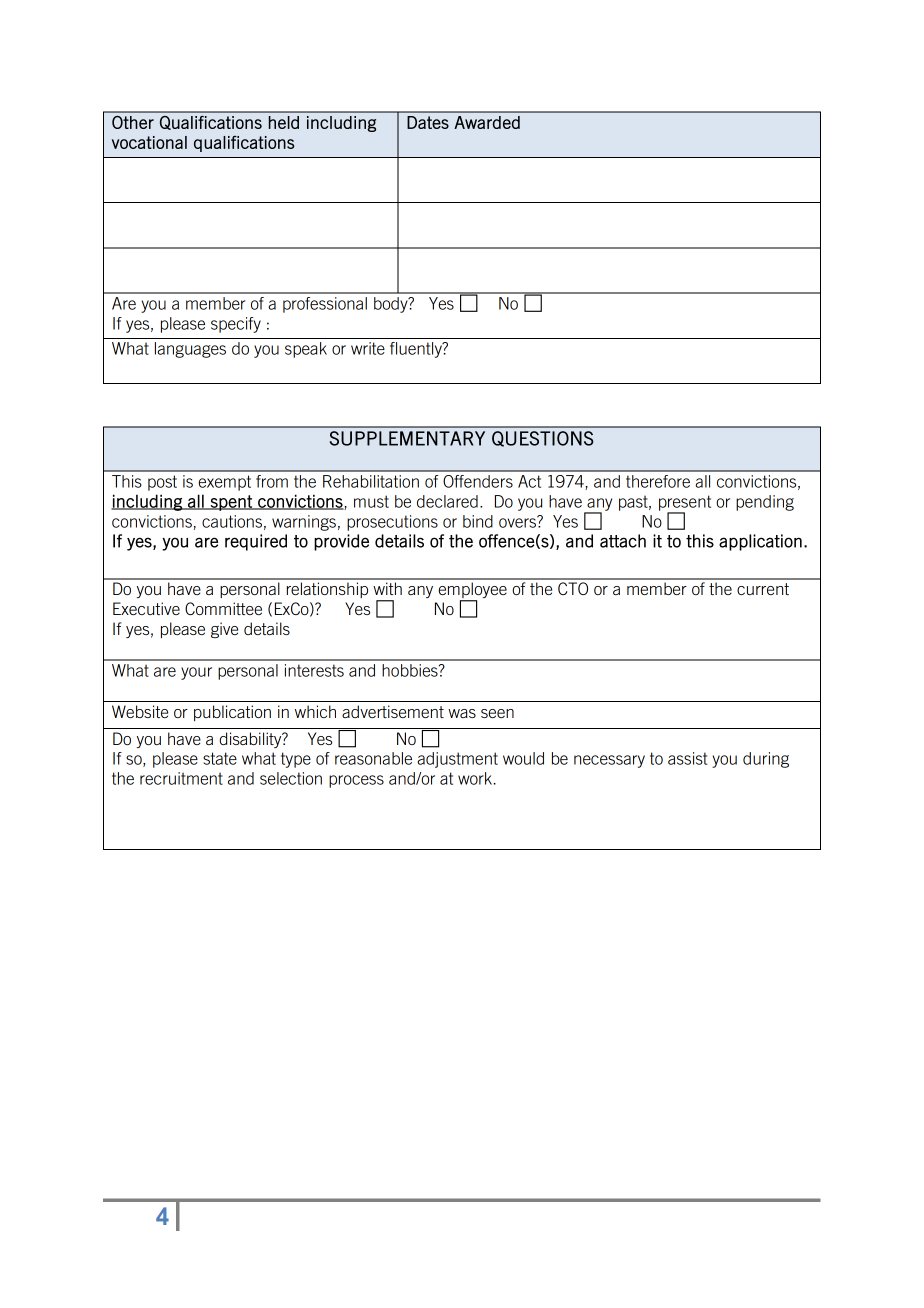  What do you see at coordinates (623, 541) in the screenshot?
I see `attach` at bounding box center [623, 541].
